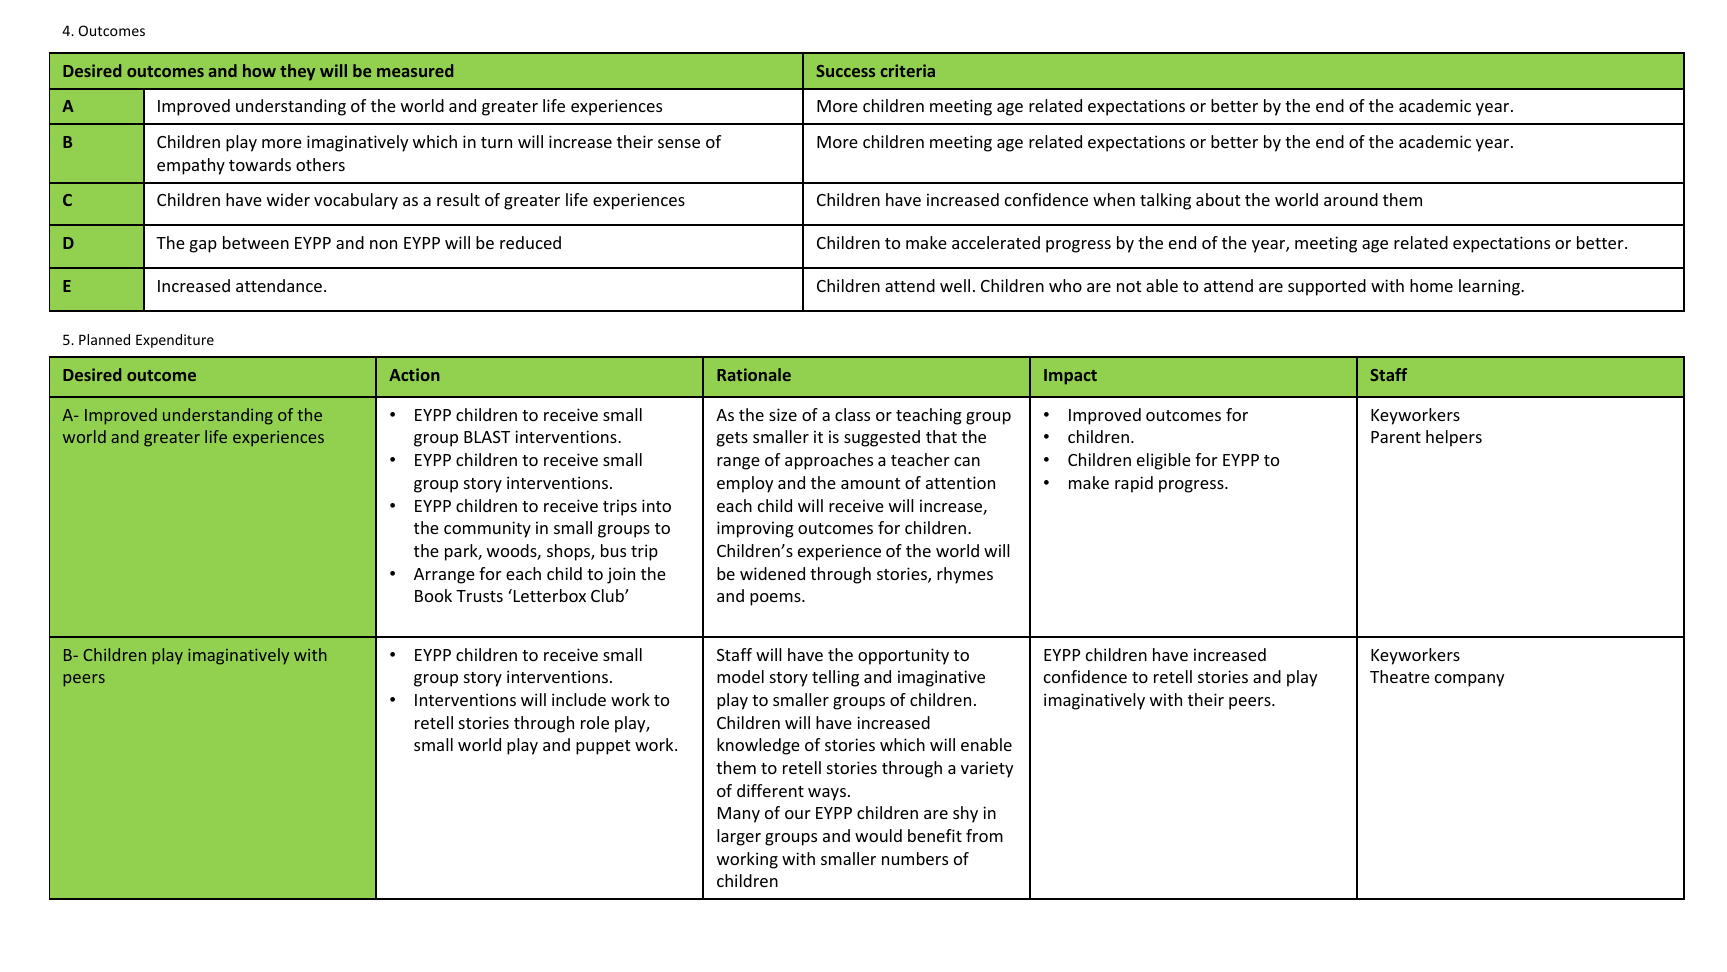 The width and height of the image is (1727, 972). I want to click on Theatre, so click(1400, 676).
